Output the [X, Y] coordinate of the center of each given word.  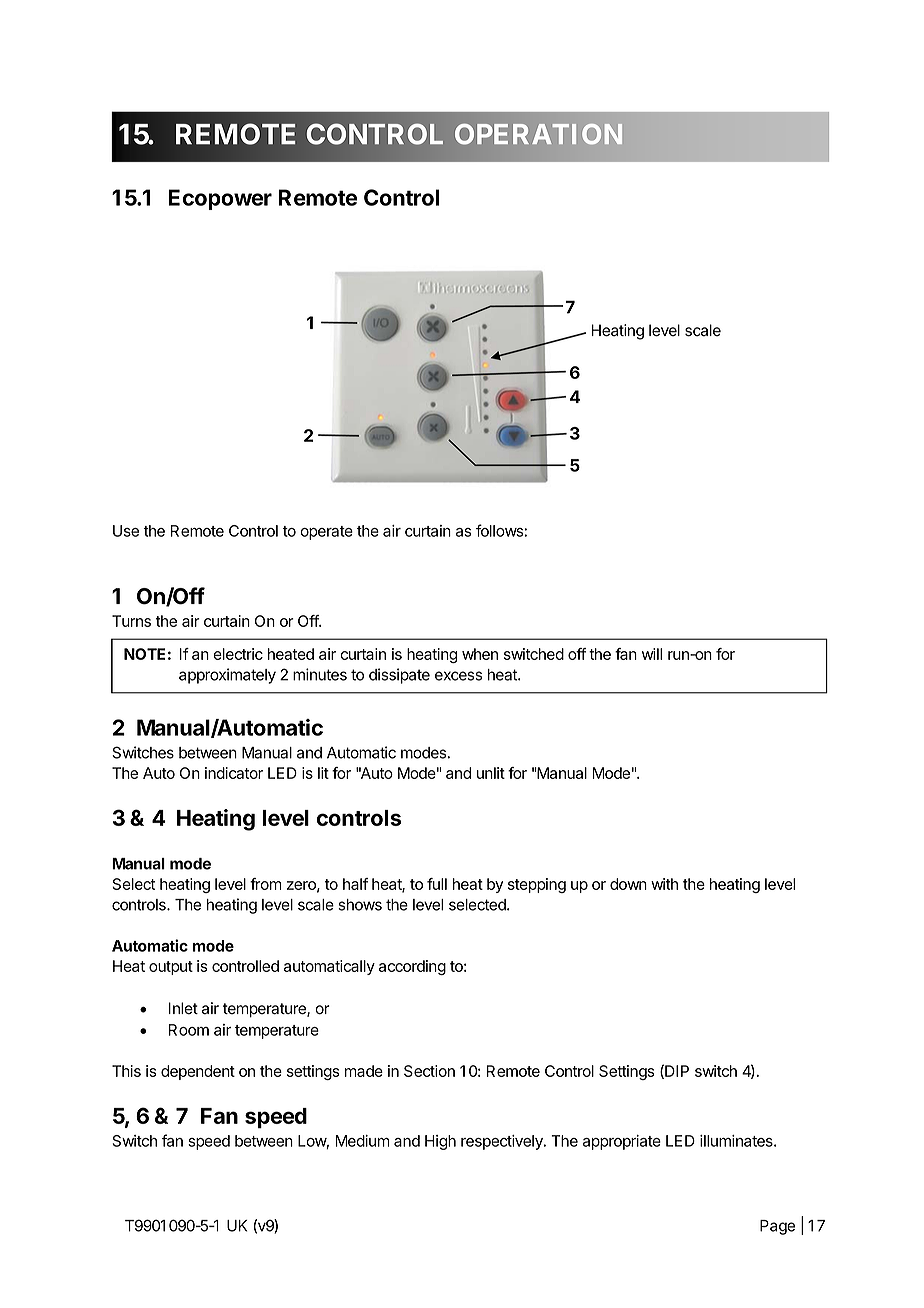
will [652, 654]
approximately [227, 676]
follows [500, 530]
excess [458, 676]
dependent [198, 1072]
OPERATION [538, 134]
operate [326, 533]
